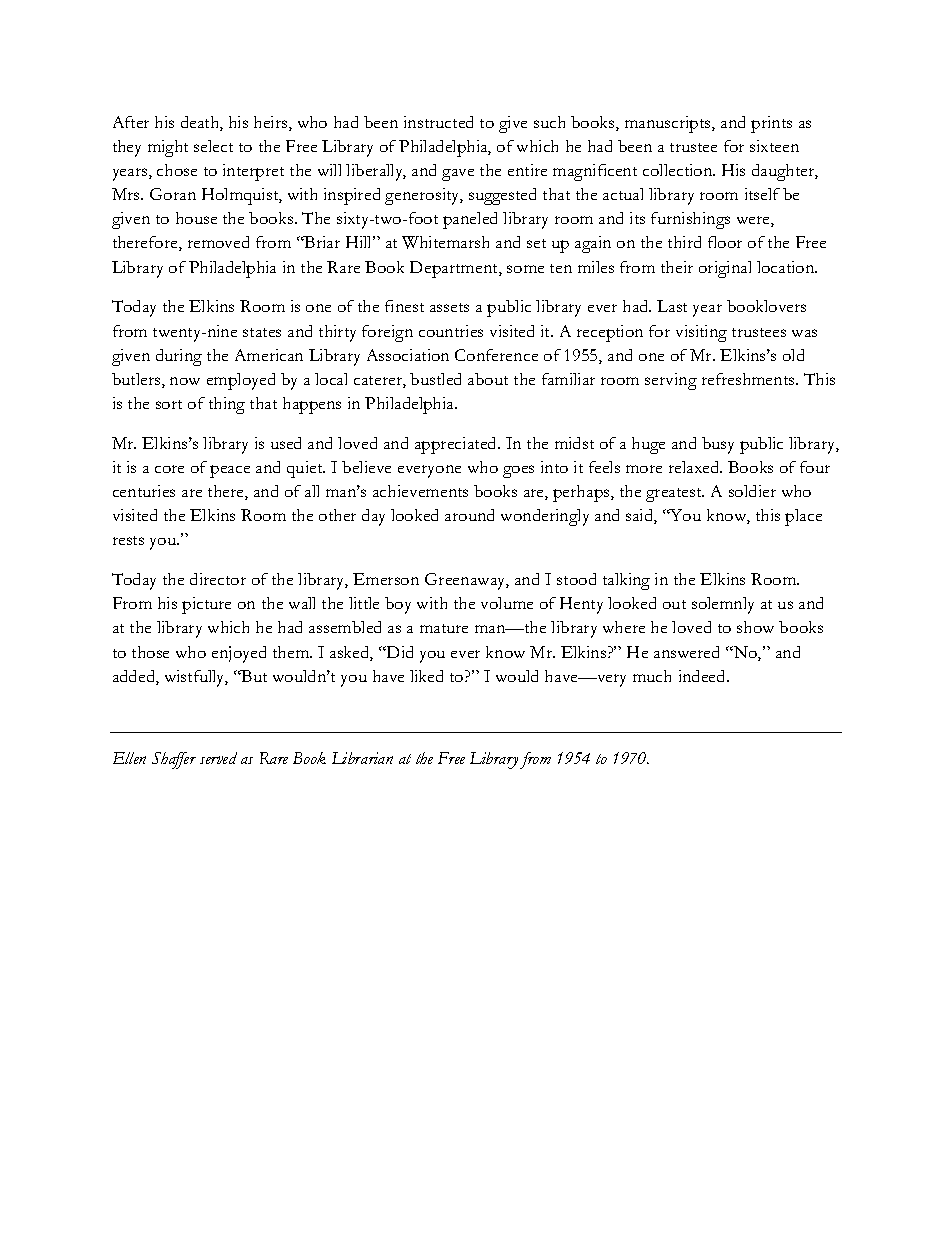 The width and height of the screenshot is (952, 1233). I want to click on during, so click(179, 357).
